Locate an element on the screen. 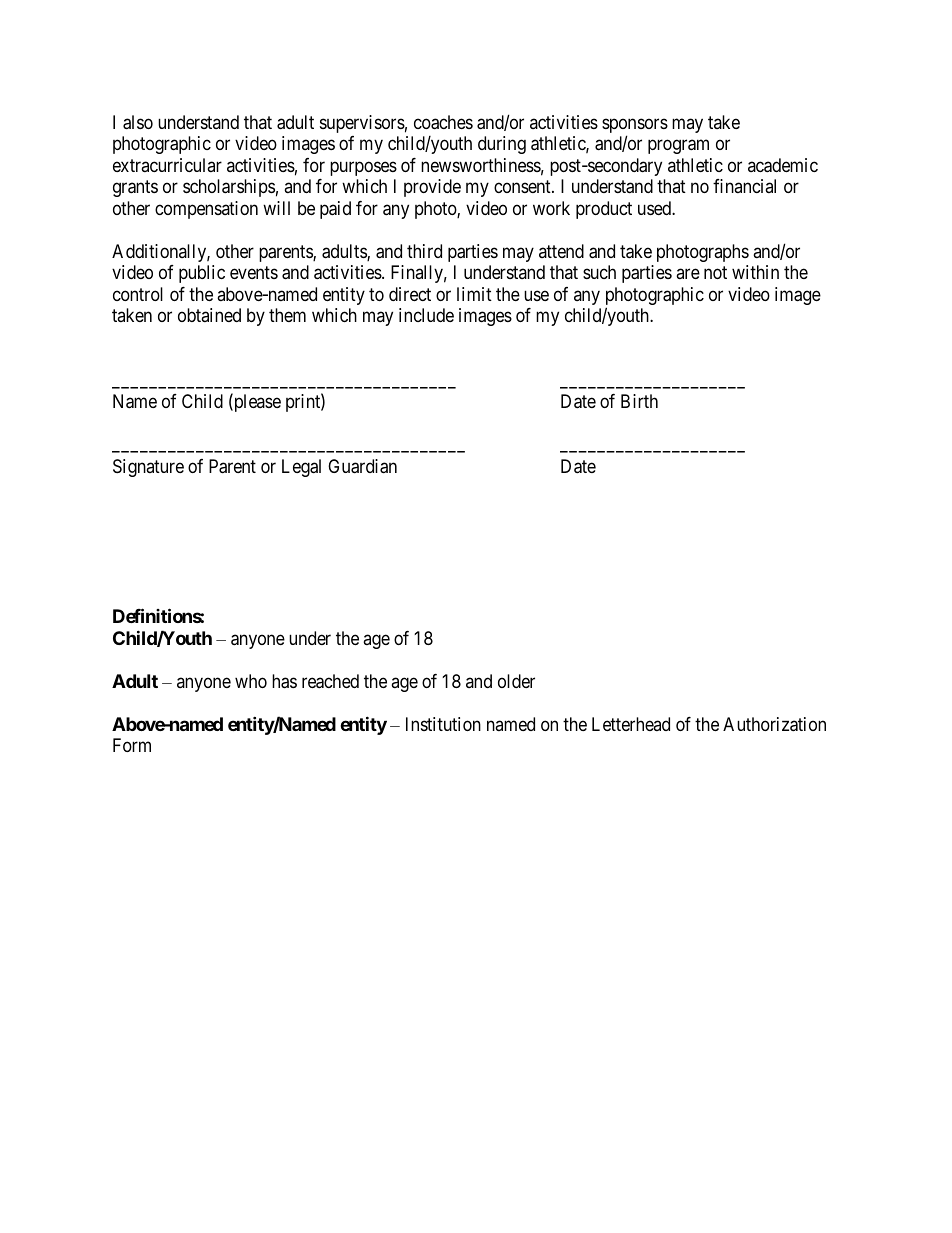 Image resolution: width=952 pixels, height=1233 pixels. public is located at coordinates (202, 274).
